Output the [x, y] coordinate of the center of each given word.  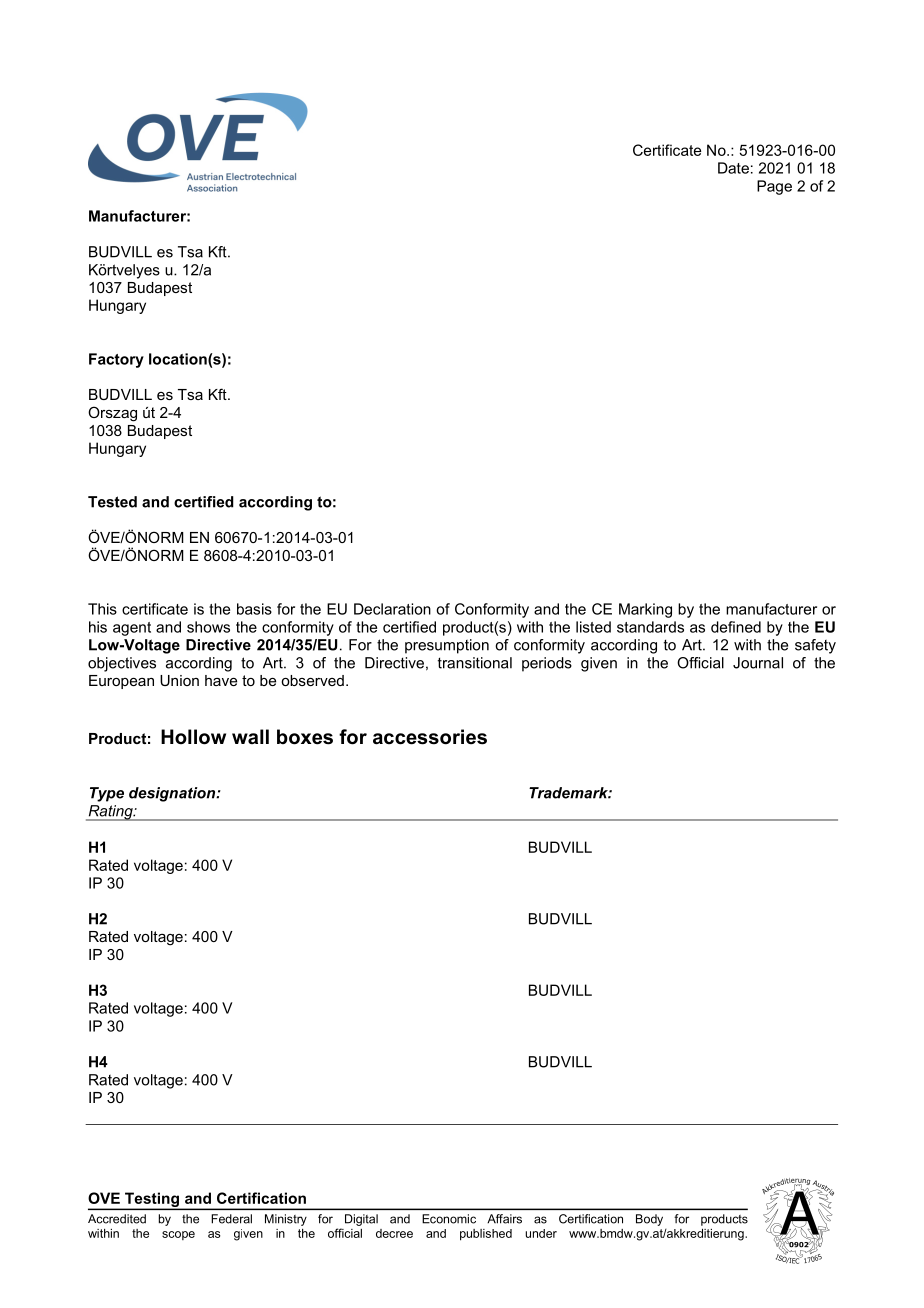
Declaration [392, 609]
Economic [449, 1219]
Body [649, 1220]
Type [107, 794]
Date [733, 168]
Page [774, 187]
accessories [430, 737]
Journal [758, 663]
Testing [152, 1201]
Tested [112, 502]
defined [736, 627]
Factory [116, 360]
